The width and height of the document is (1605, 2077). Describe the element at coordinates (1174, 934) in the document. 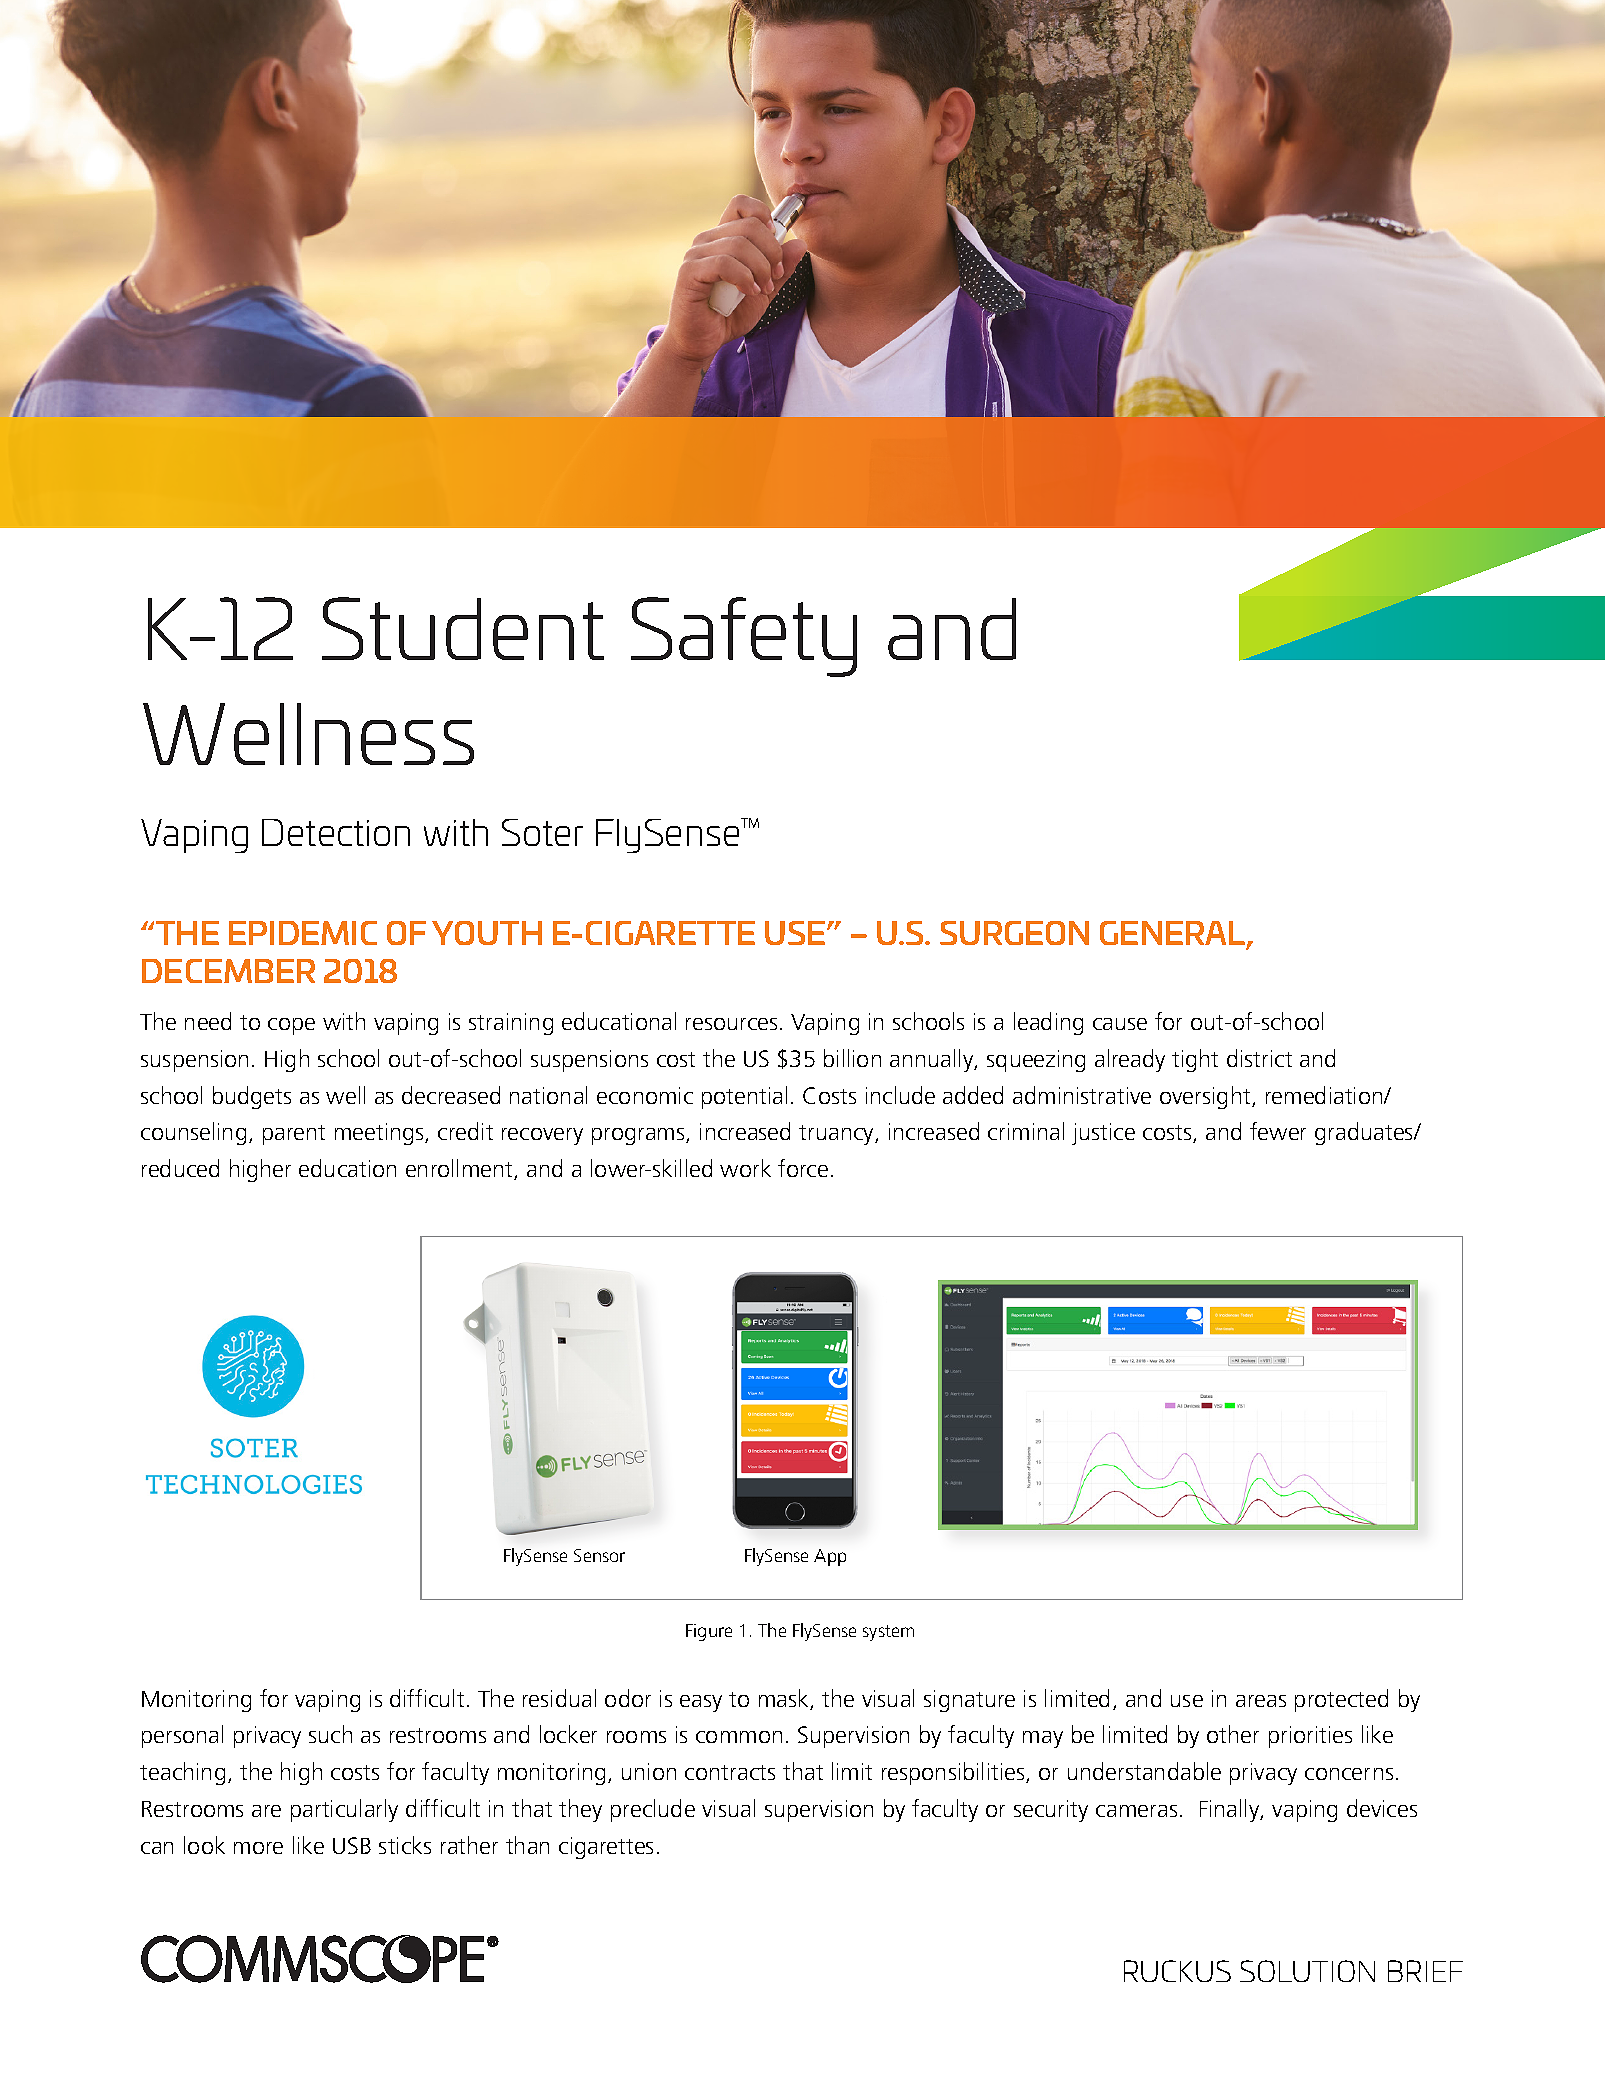

I see `GENERAL` at that location.
